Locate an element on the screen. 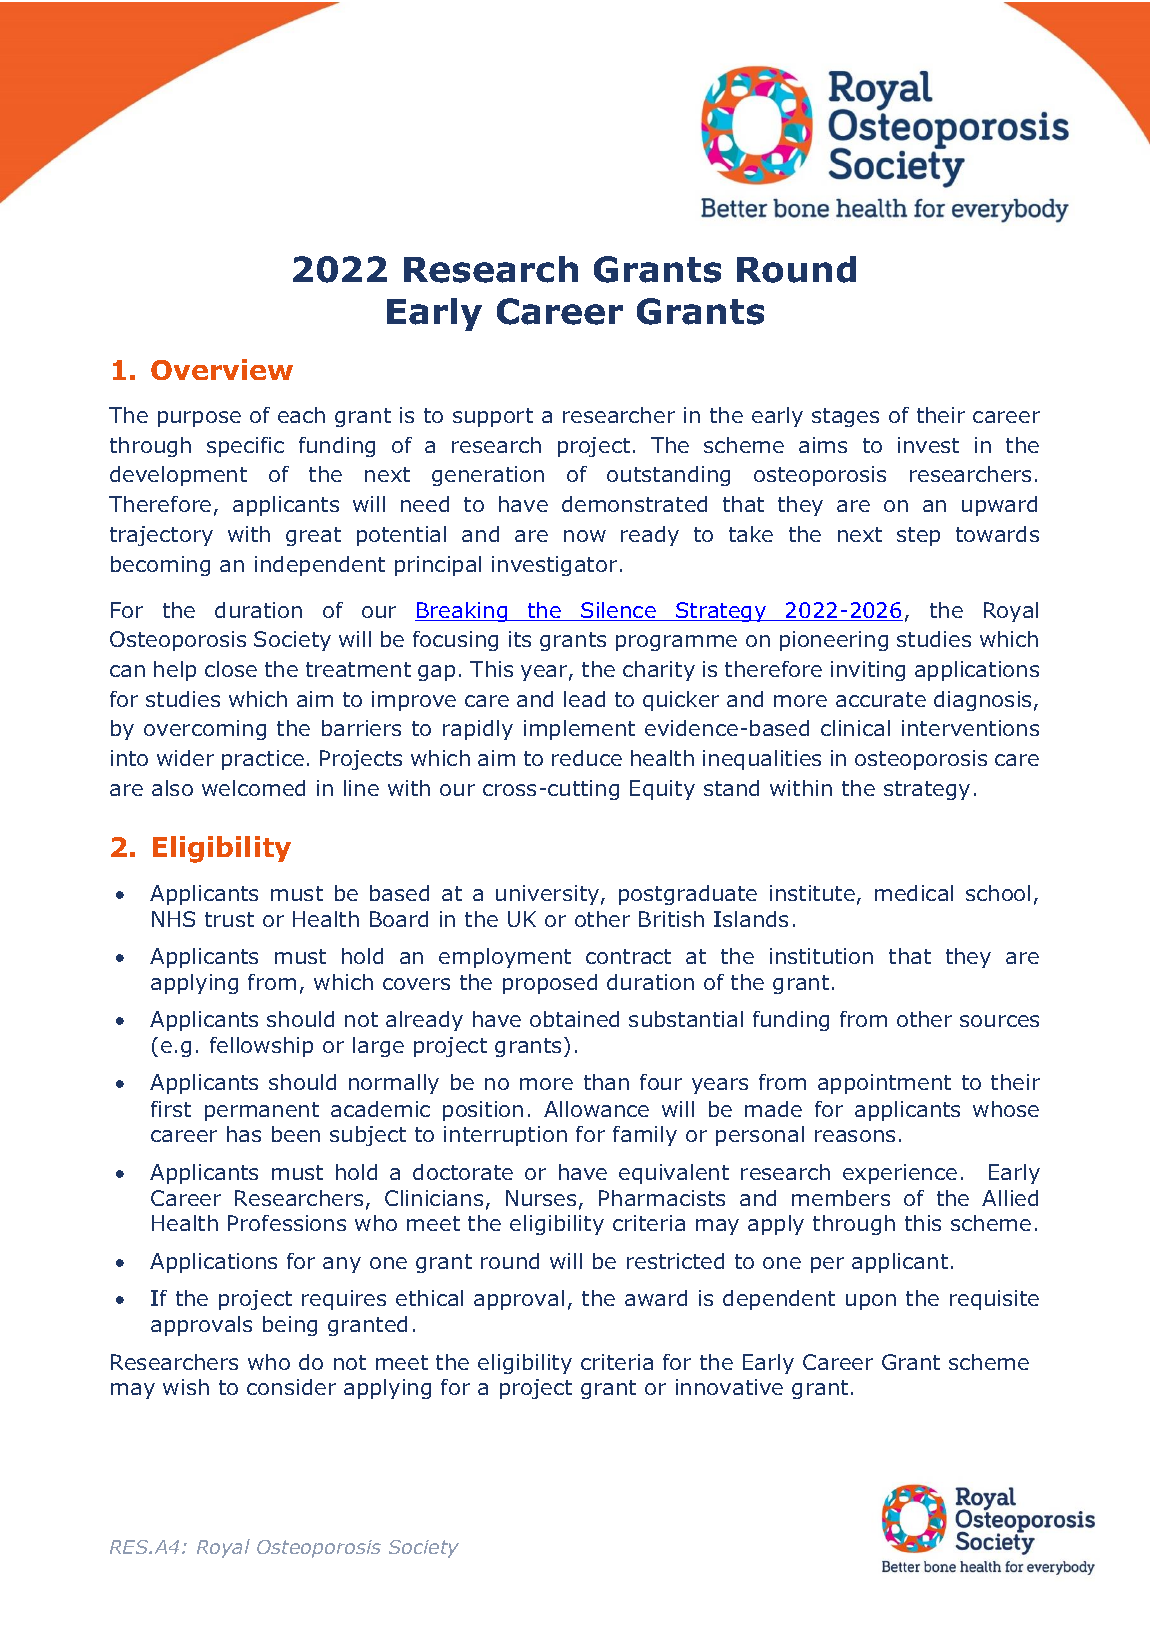 The image size is (1150, 1627). its is located at coordinates (520, 639).
